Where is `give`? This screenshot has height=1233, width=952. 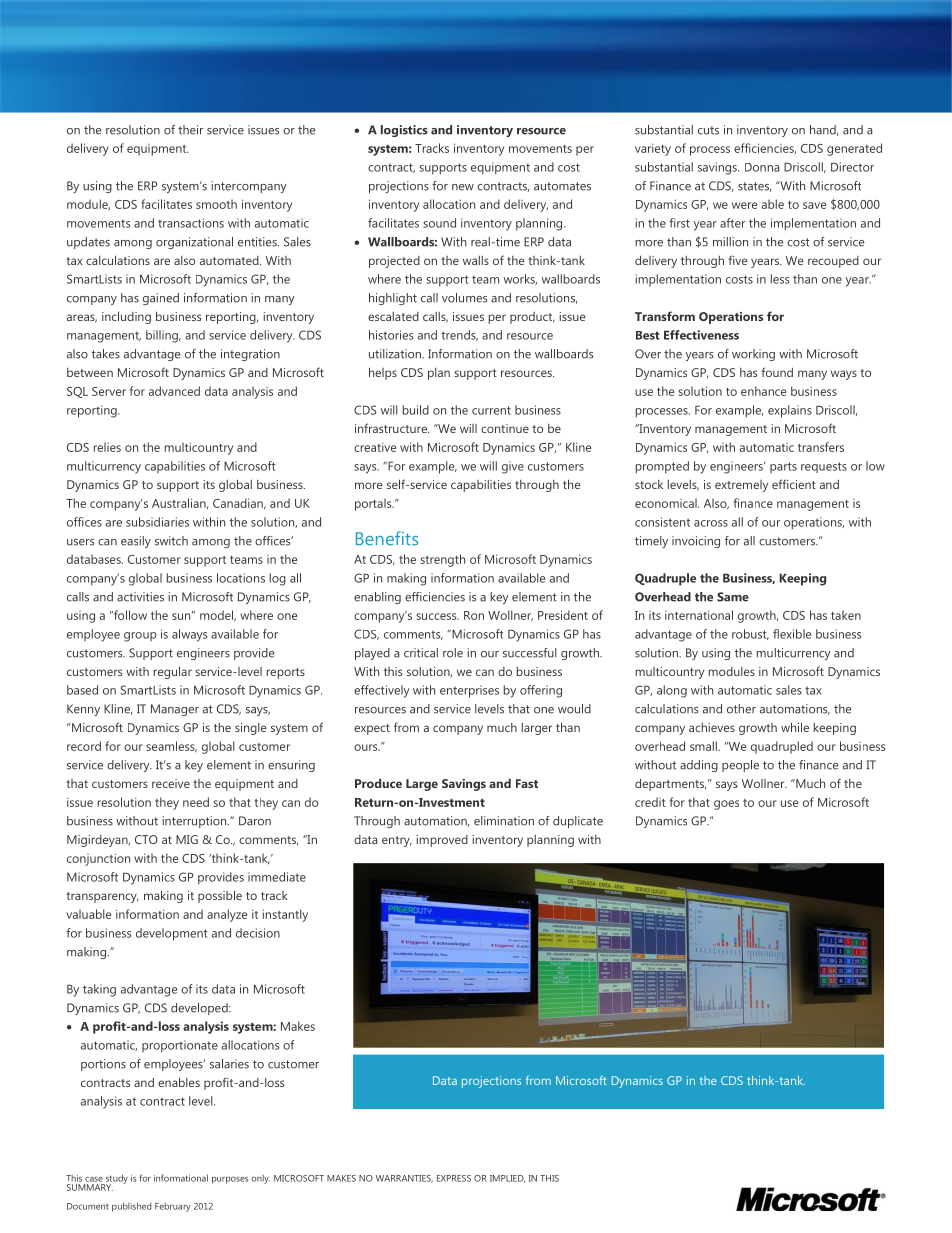
give is located at coordinates (513, 467).
